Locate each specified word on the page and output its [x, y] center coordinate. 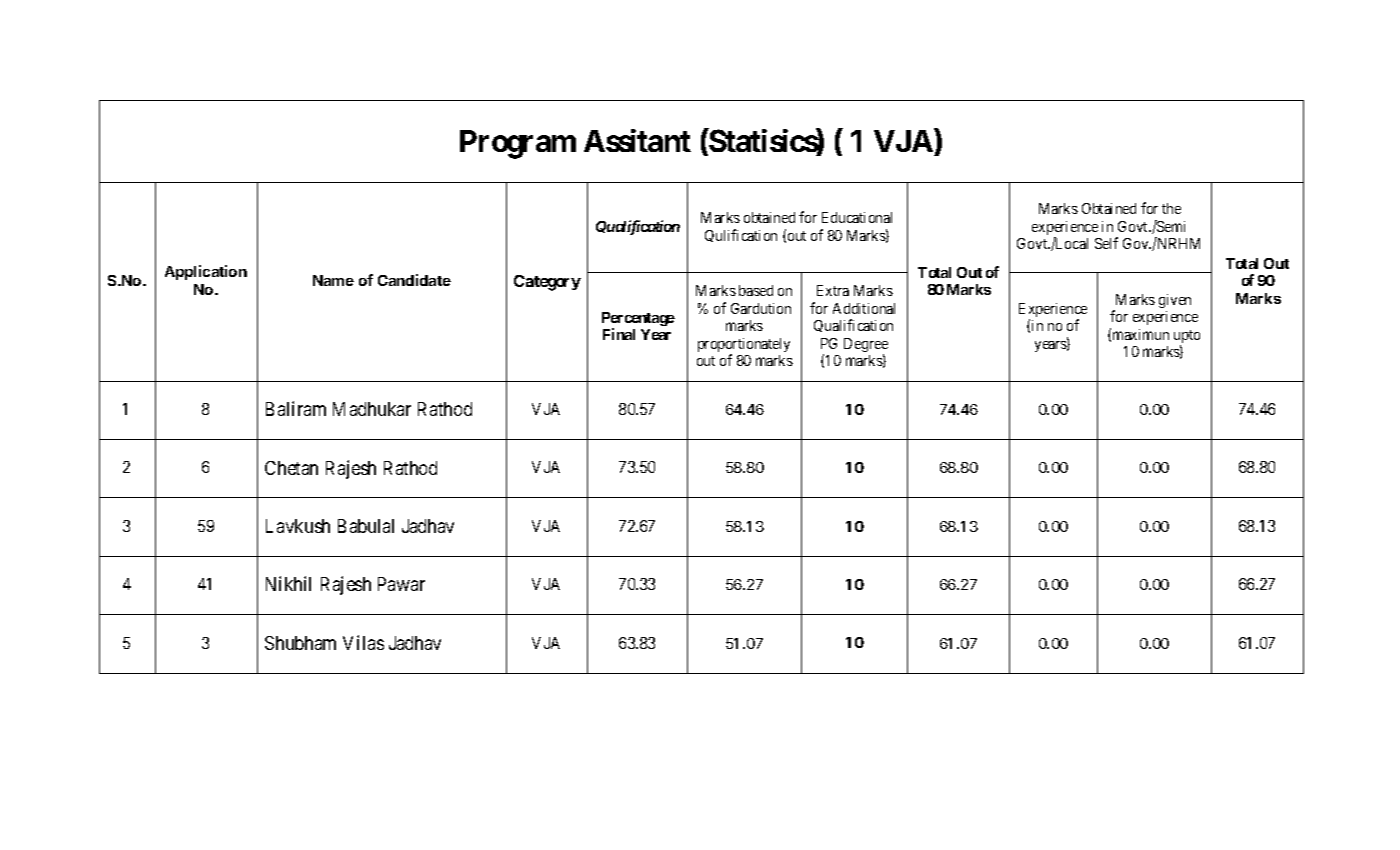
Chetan [291, 468]
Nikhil [288, 583]
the [1171, 208]
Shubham [300, 643]
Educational [857, 217]
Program [518, 144]
